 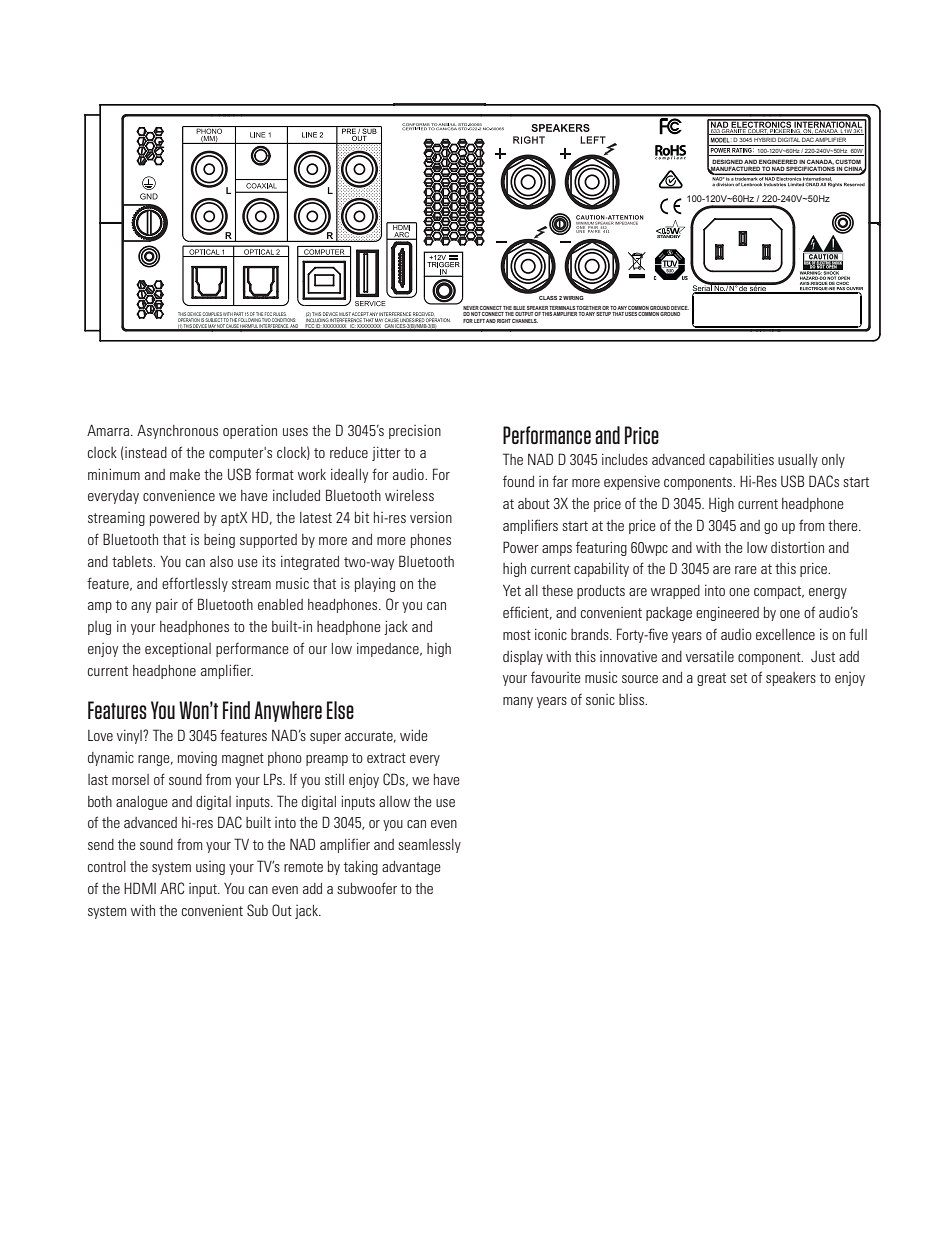 I want to click on capabilities, so click(x=741, y=461).
